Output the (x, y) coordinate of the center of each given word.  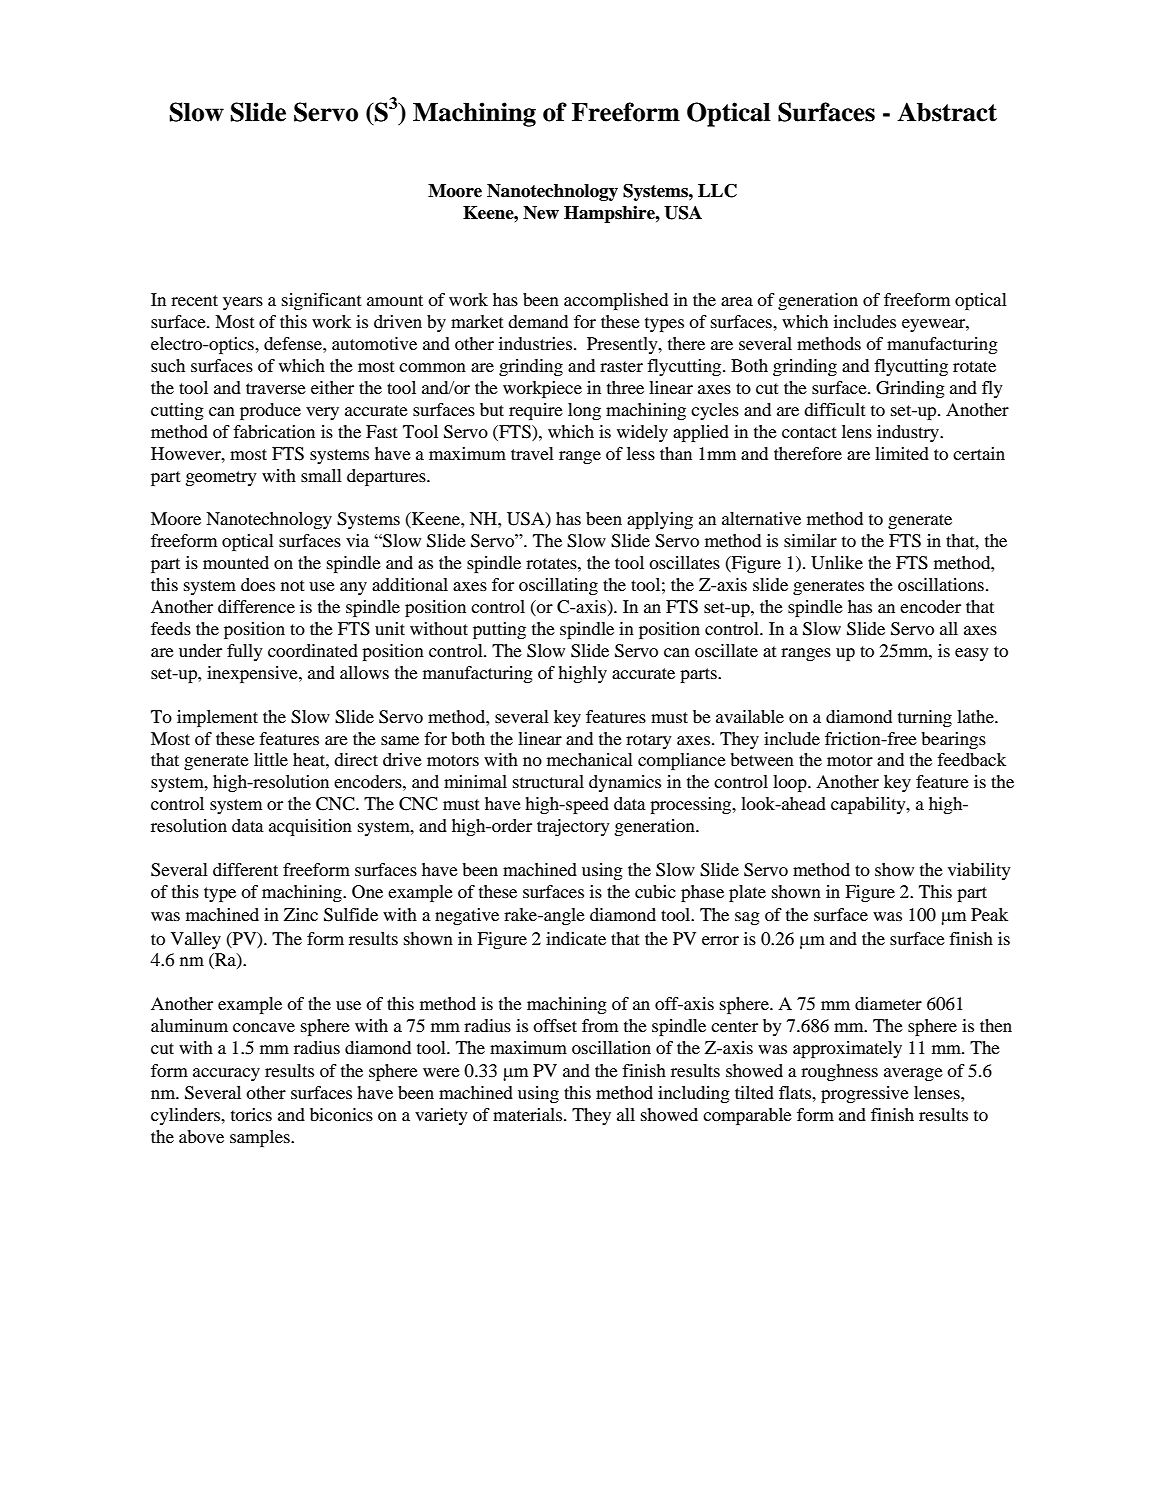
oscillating (558, 586)
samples (261, 1138)
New (541, 213)
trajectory (573, 827)
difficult (834, 409)
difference (256, 606)
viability (979, 871)
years (243, 303)
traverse (276, 388)
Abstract (947, 112)
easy (972, 654)
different (245, 869)
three (625, 387)
